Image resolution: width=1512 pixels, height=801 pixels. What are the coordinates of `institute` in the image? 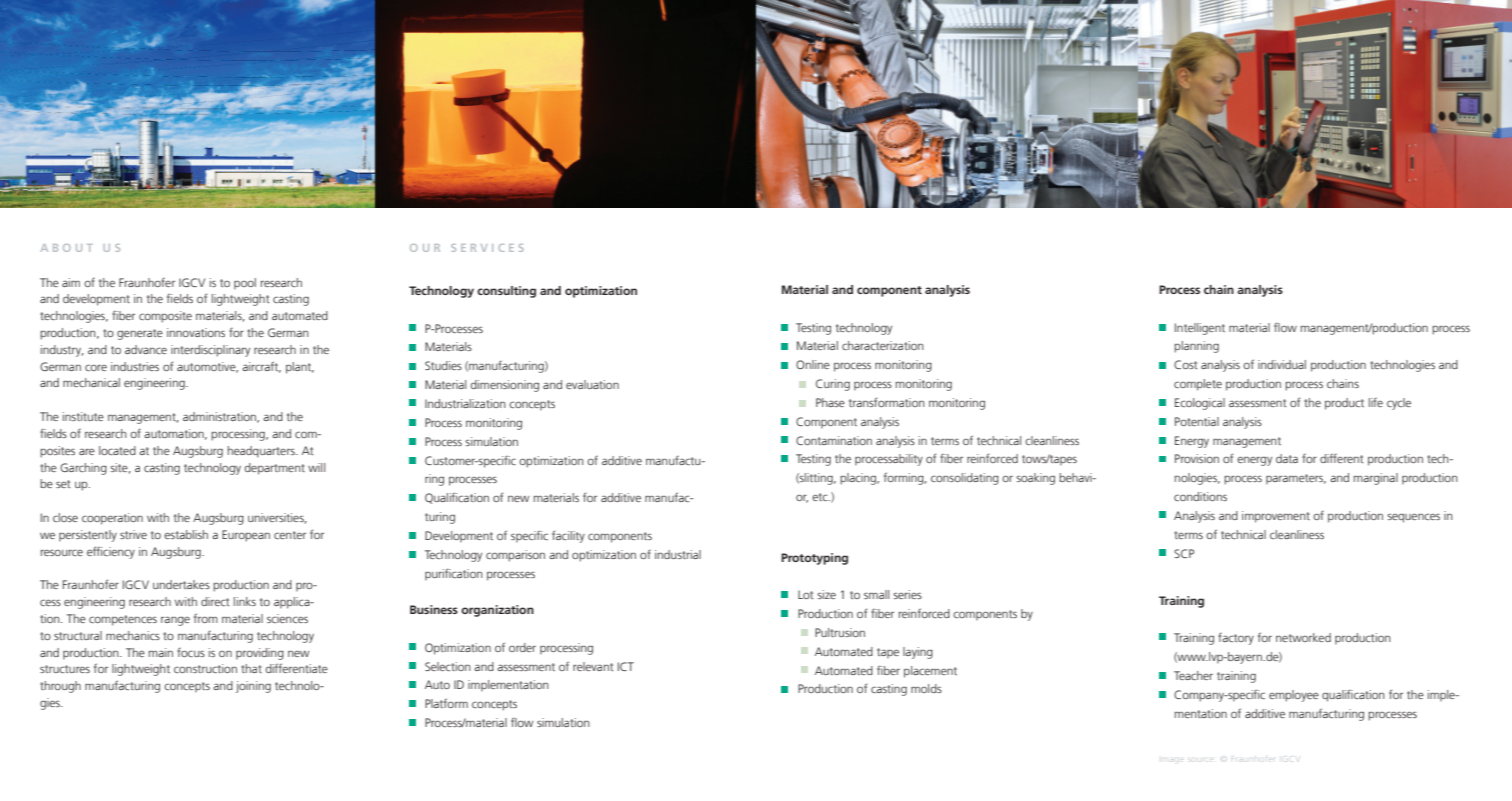 It's located at (83, 416).
